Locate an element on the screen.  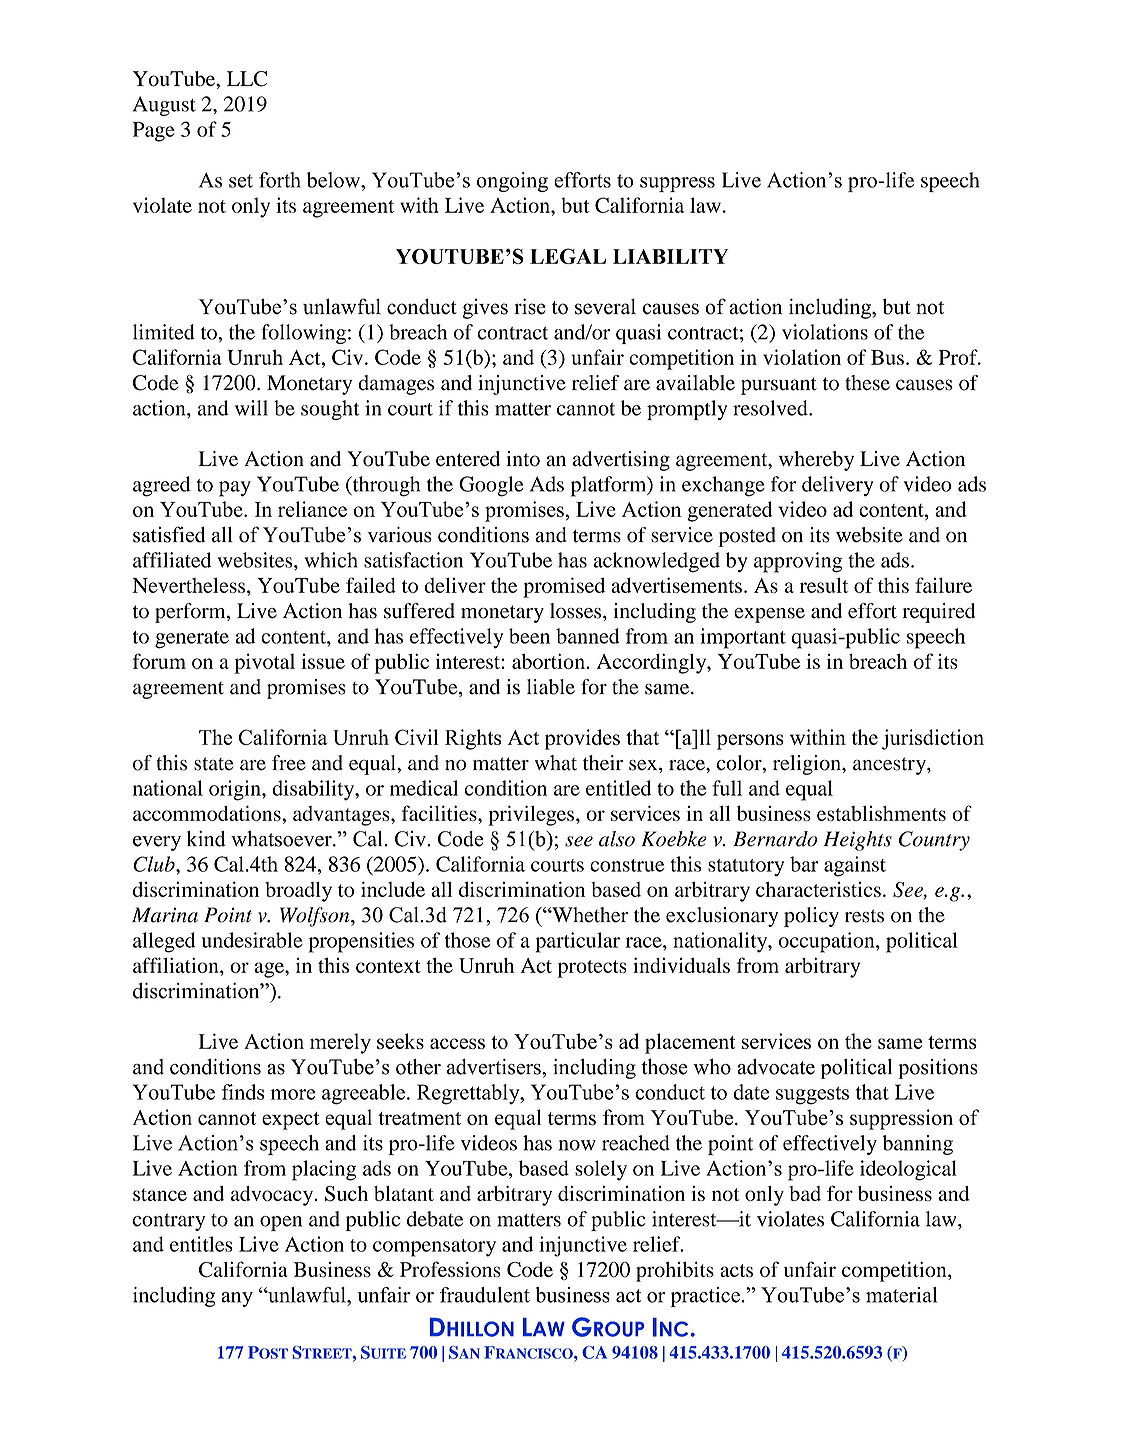
protects is located at coordinates (592, 969).
